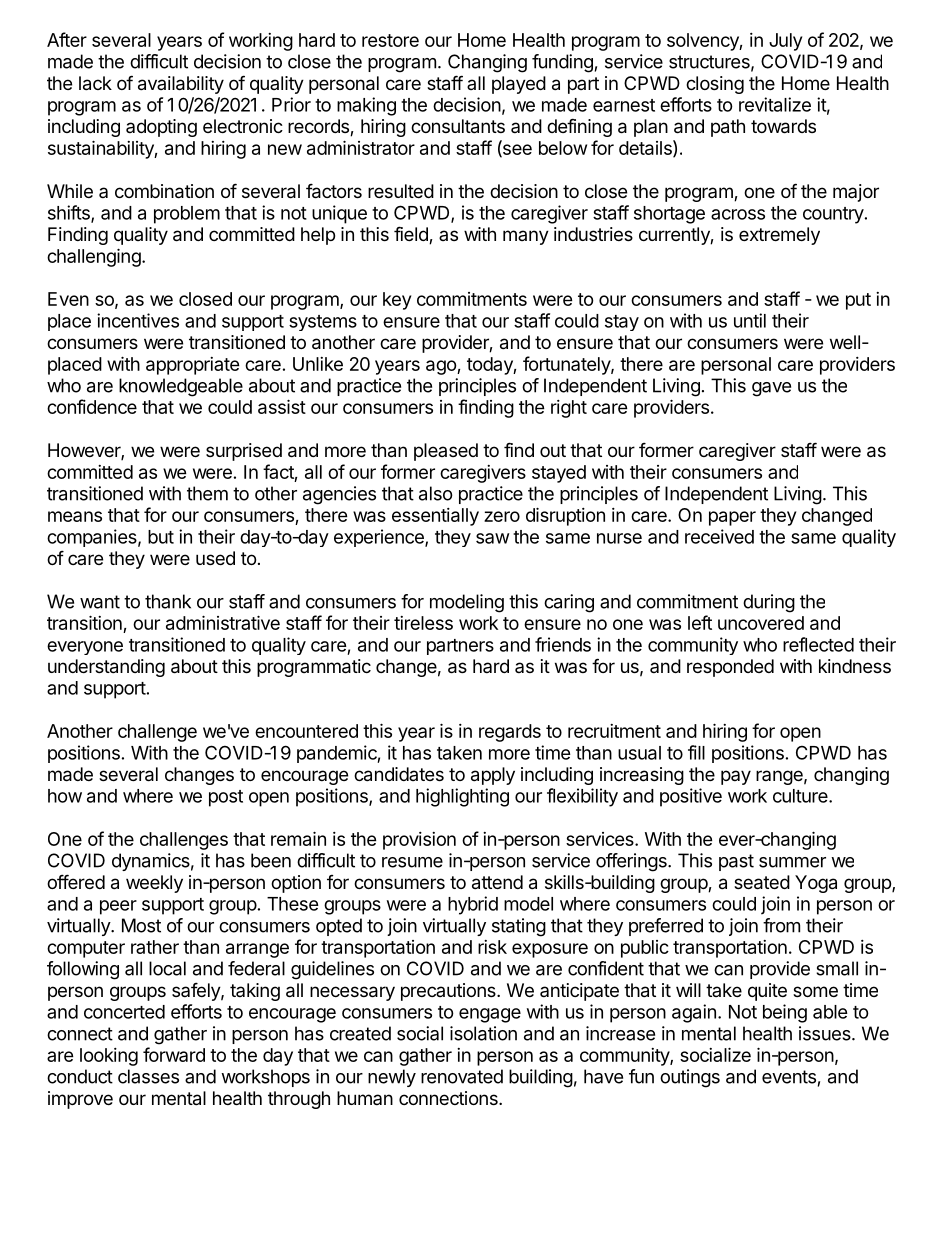 The image size is (952, 1233). What do you see at coordinates (519, 85) in the screenshot?
I see `played` at bounding box center [519, 85].
